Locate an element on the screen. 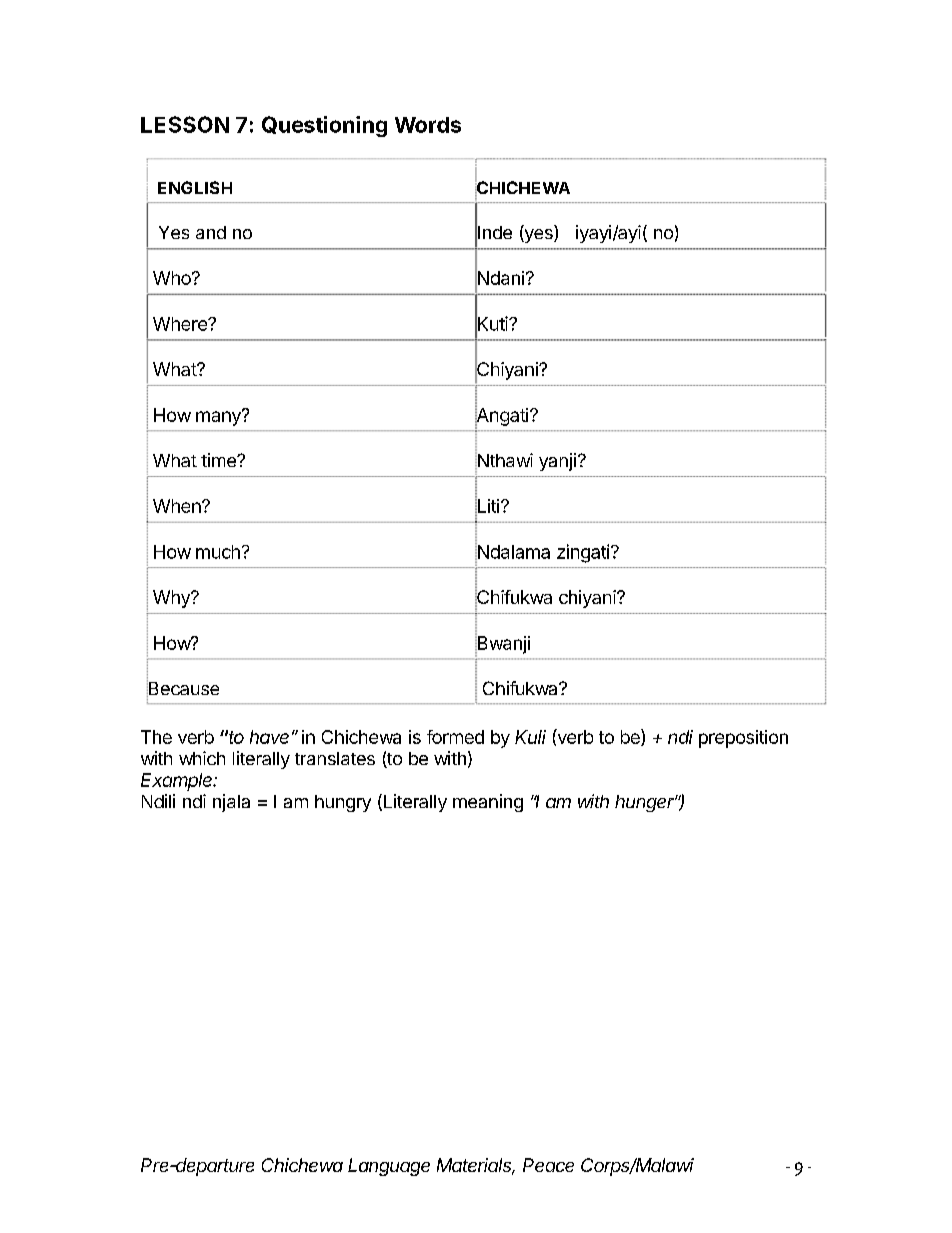 The height and width of the screenshot is (1233, 952). meaning is located at coordinates (488, 803).
